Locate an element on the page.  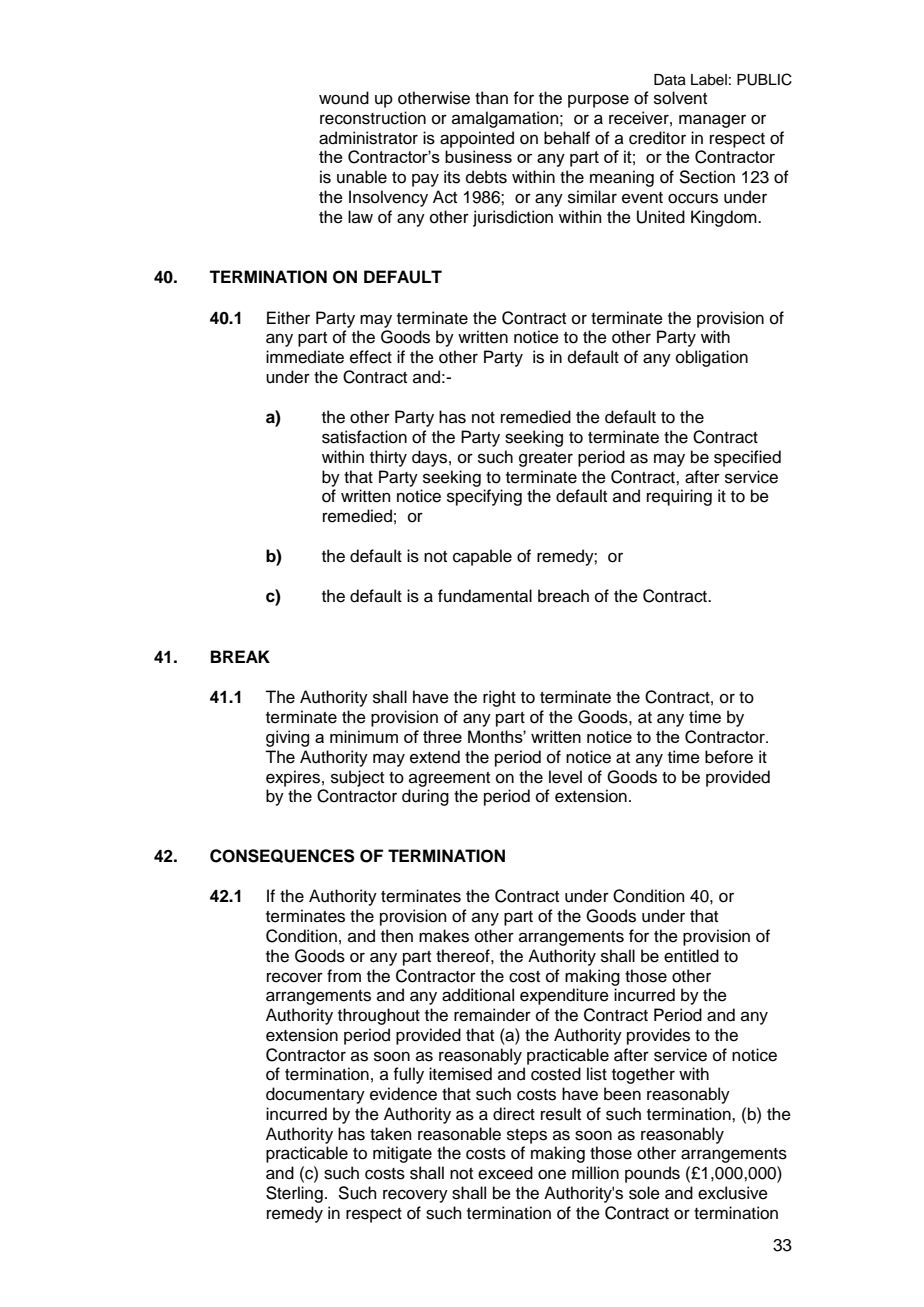
wound is located at coordinates (344, 98).
